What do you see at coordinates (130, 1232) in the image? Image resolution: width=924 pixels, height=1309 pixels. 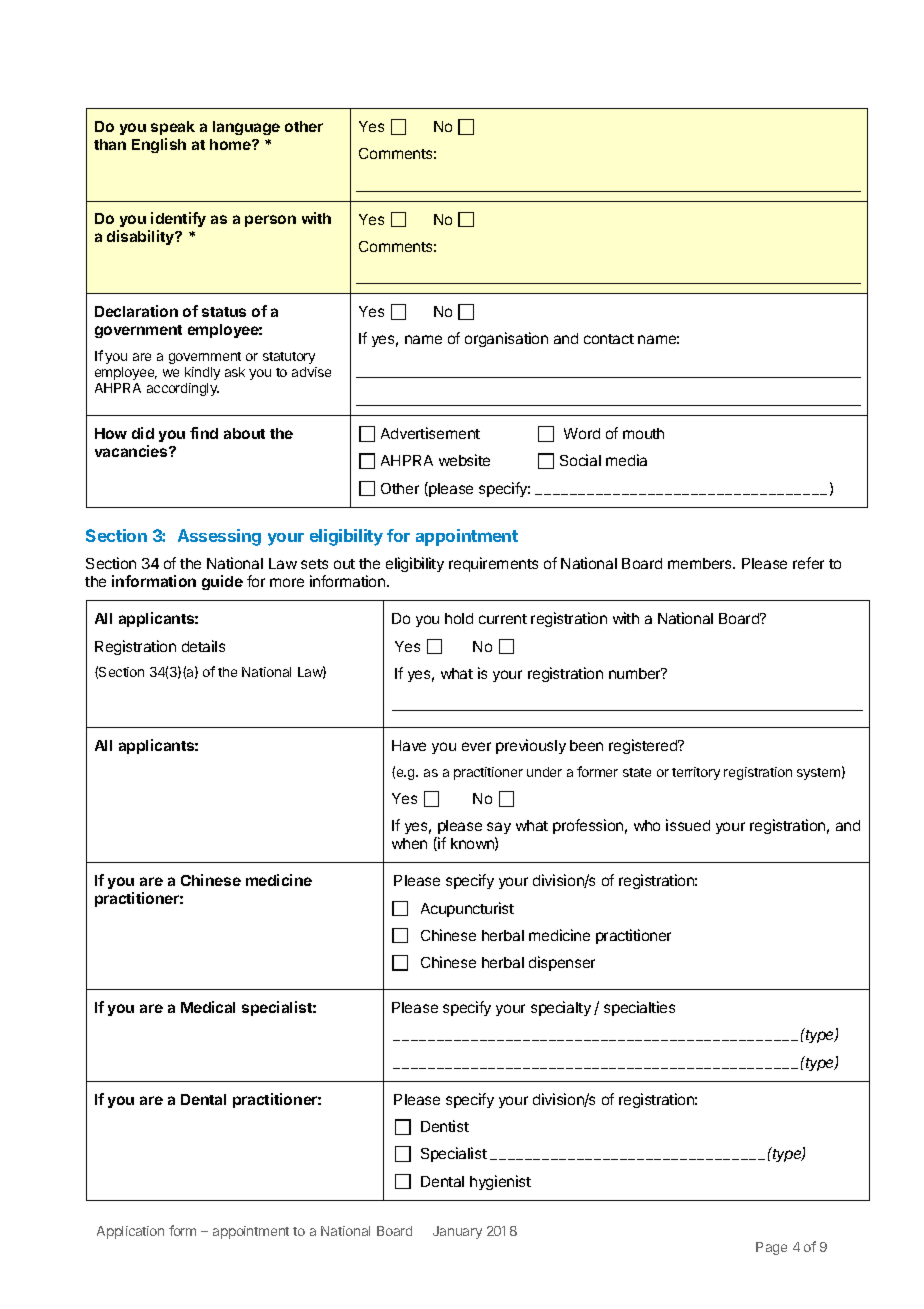 I see `Application` at bounding box center [130, 1232].
